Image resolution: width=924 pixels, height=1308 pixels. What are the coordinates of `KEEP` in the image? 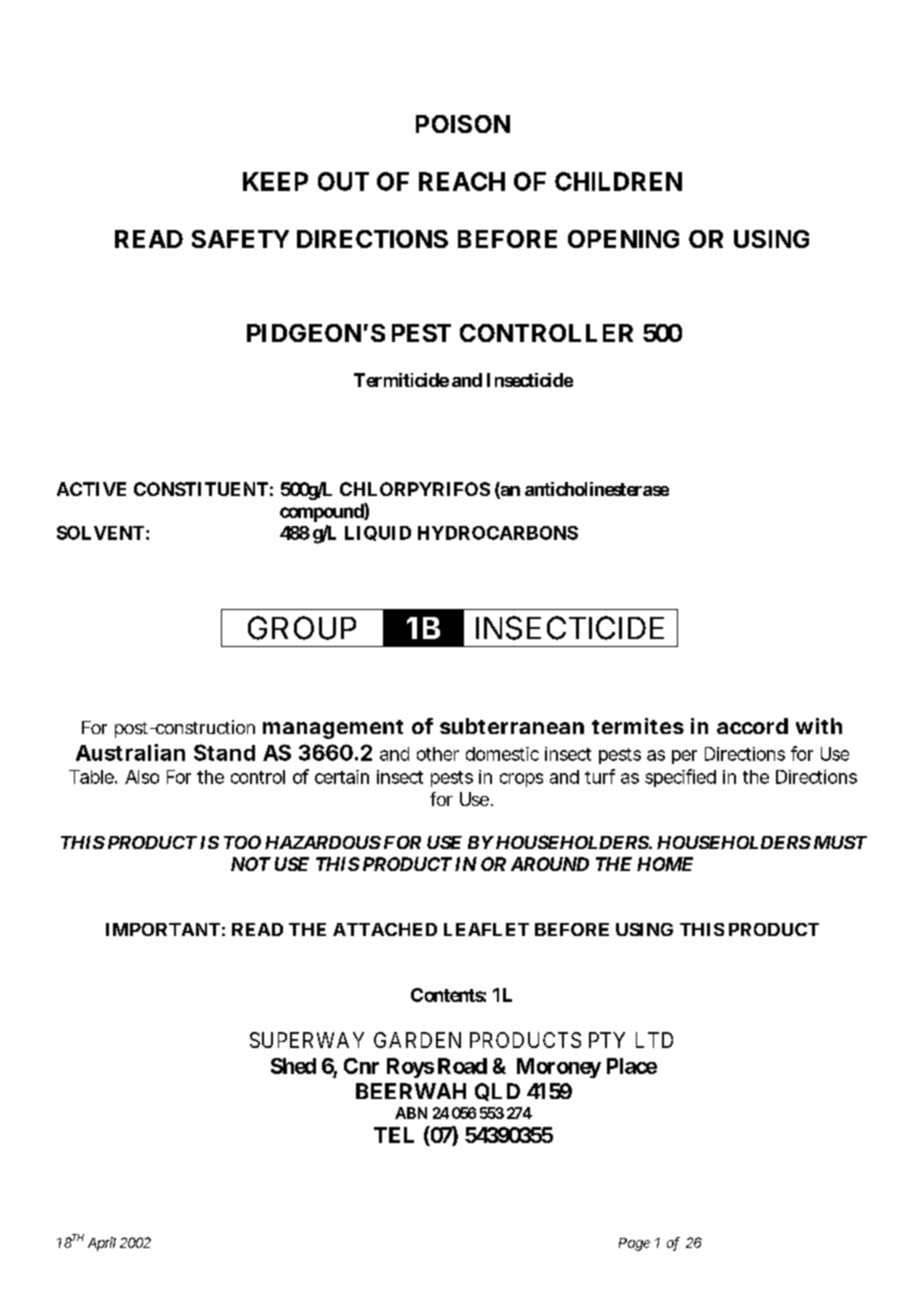 It's located at (275, 181).
